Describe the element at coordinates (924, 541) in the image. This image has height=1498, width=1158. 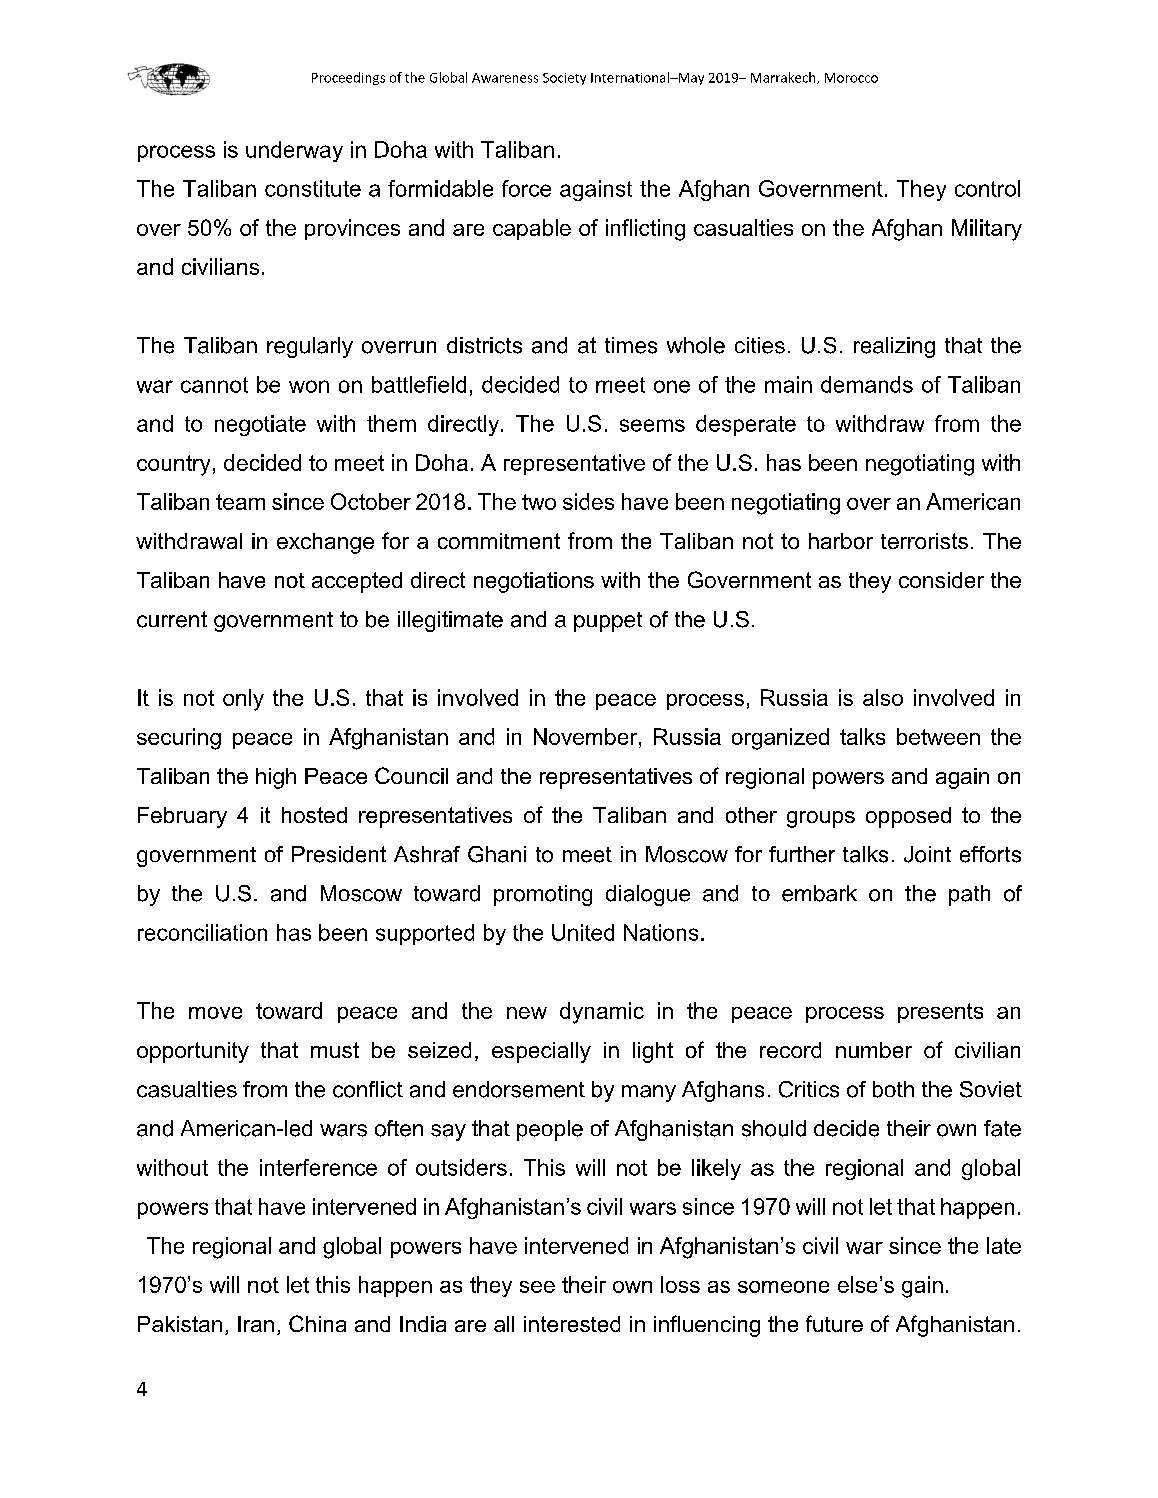
I see `terrorists` at that location.
